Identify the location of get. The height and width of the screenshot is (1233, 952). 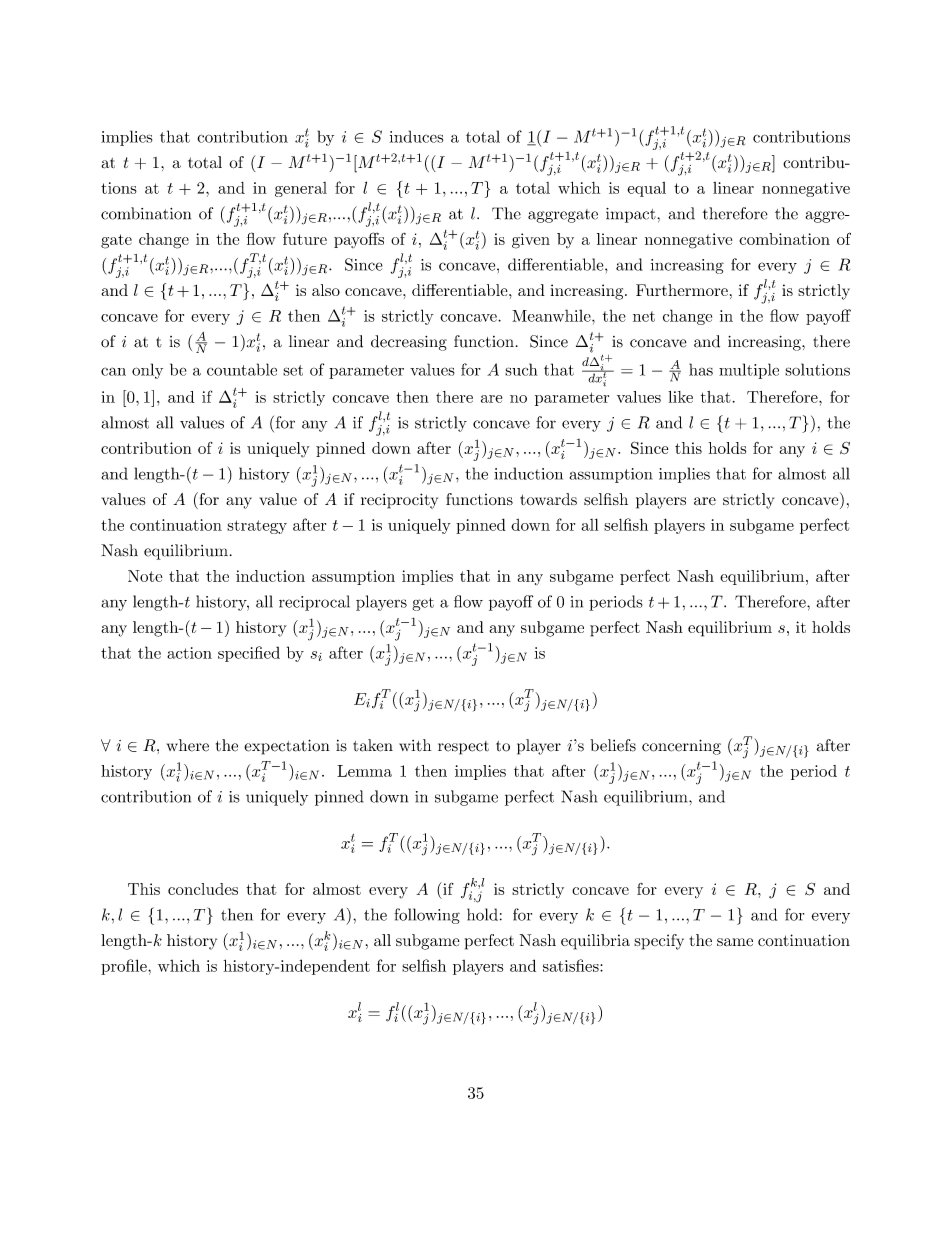
(423, 604).
